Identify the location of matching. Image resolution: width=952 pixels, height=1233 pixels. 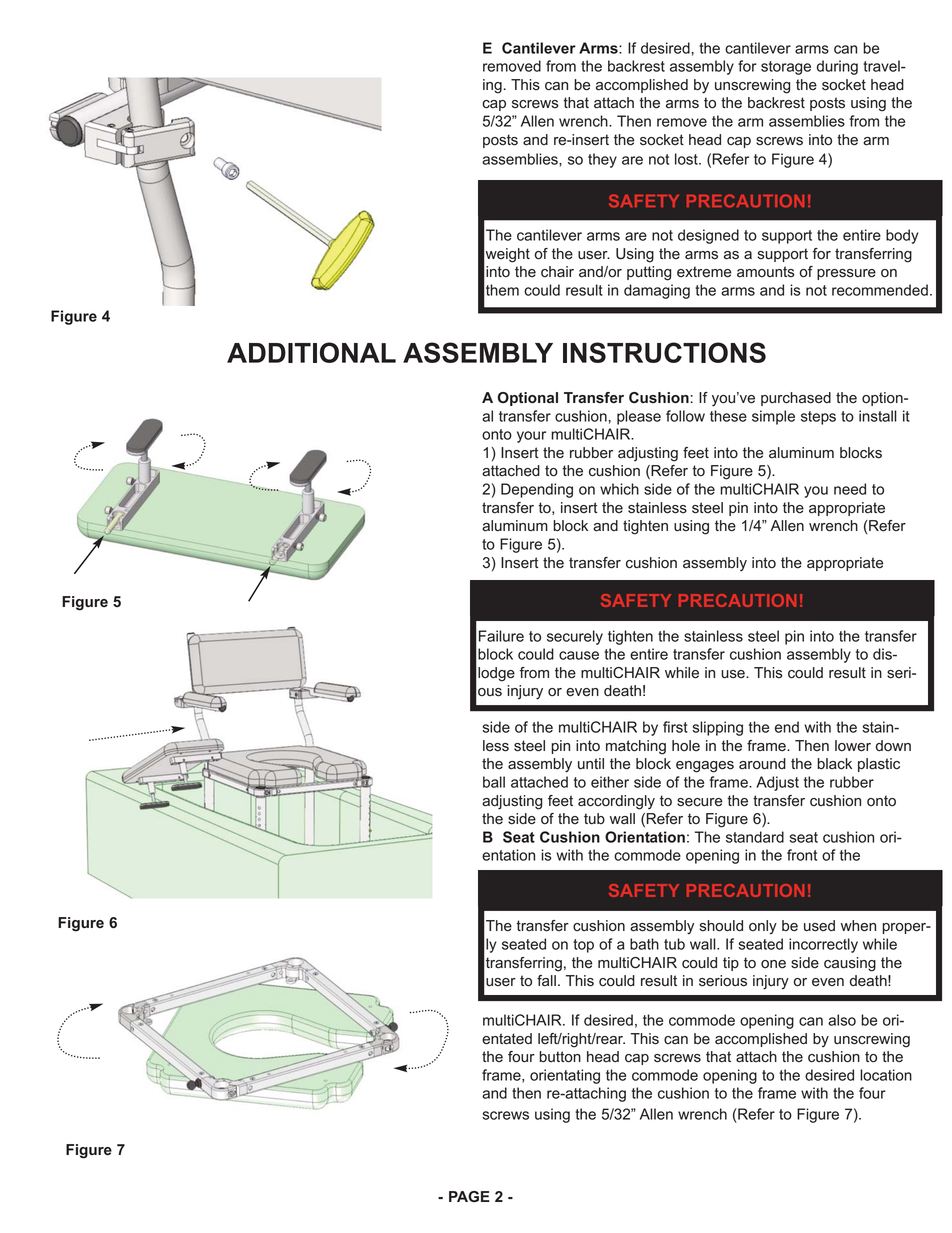
(636, 747).
